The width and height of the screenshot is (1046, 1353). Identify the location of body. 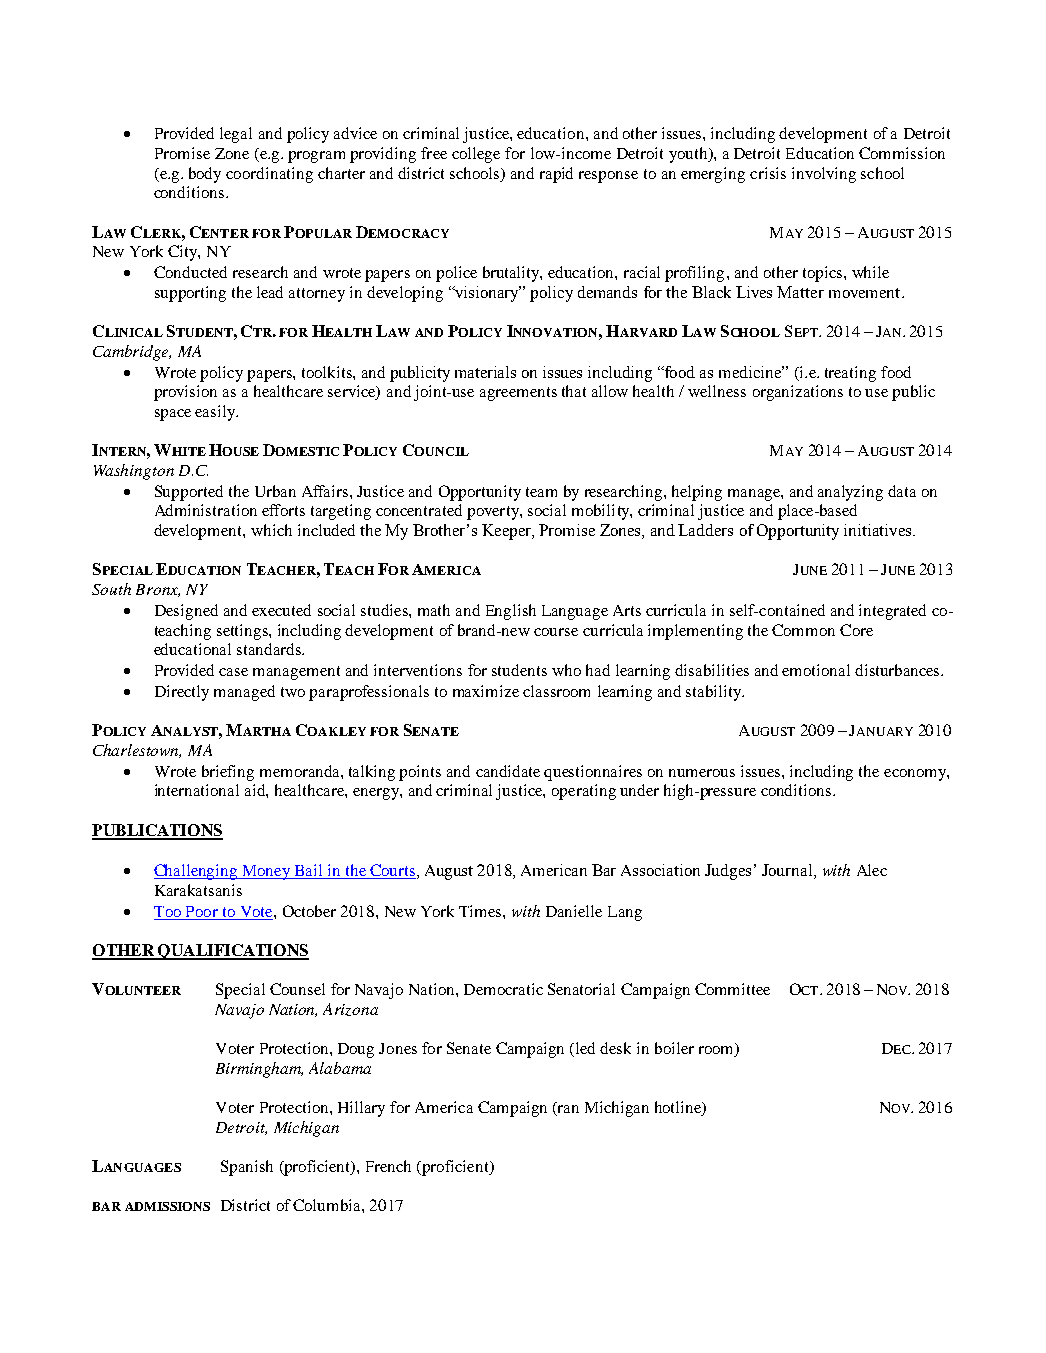
(205, 175).
